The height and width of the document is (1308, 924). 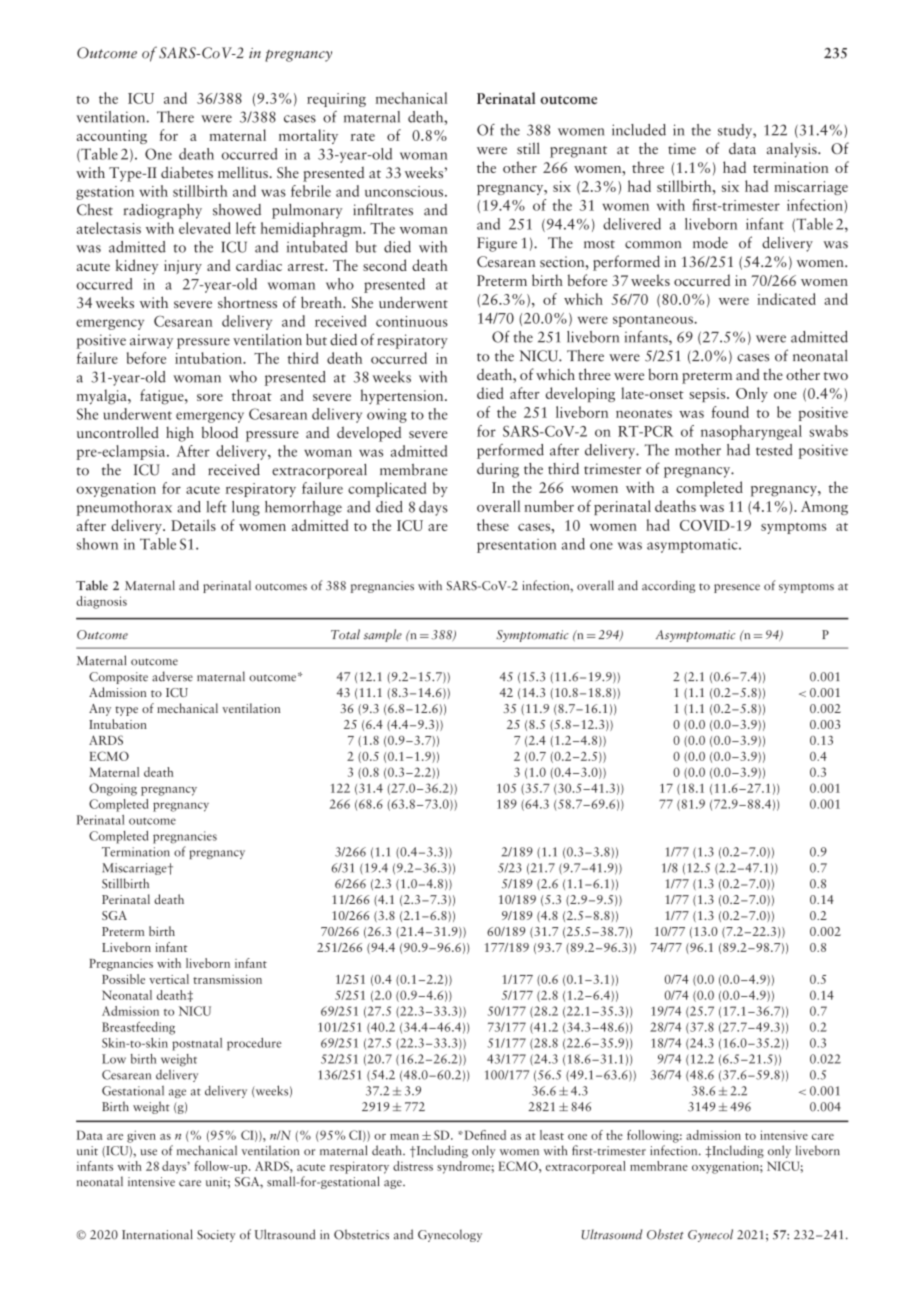 What do you see at coordinates (187, 172) in the document?
I see `diabetes` at bounding box center [187, 172].
